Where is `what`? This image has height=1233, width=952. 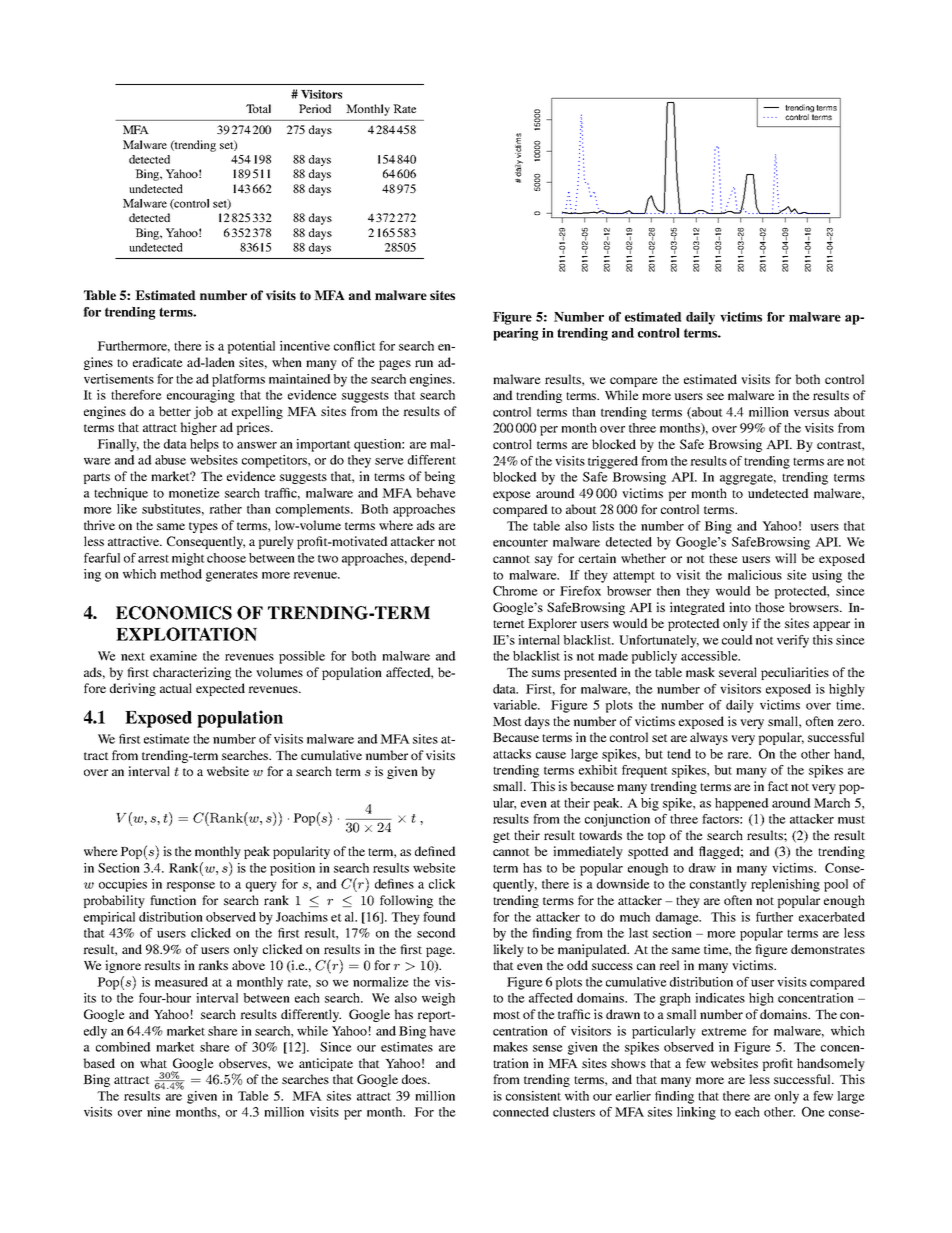
what is located at coordinates (153, 1063).
